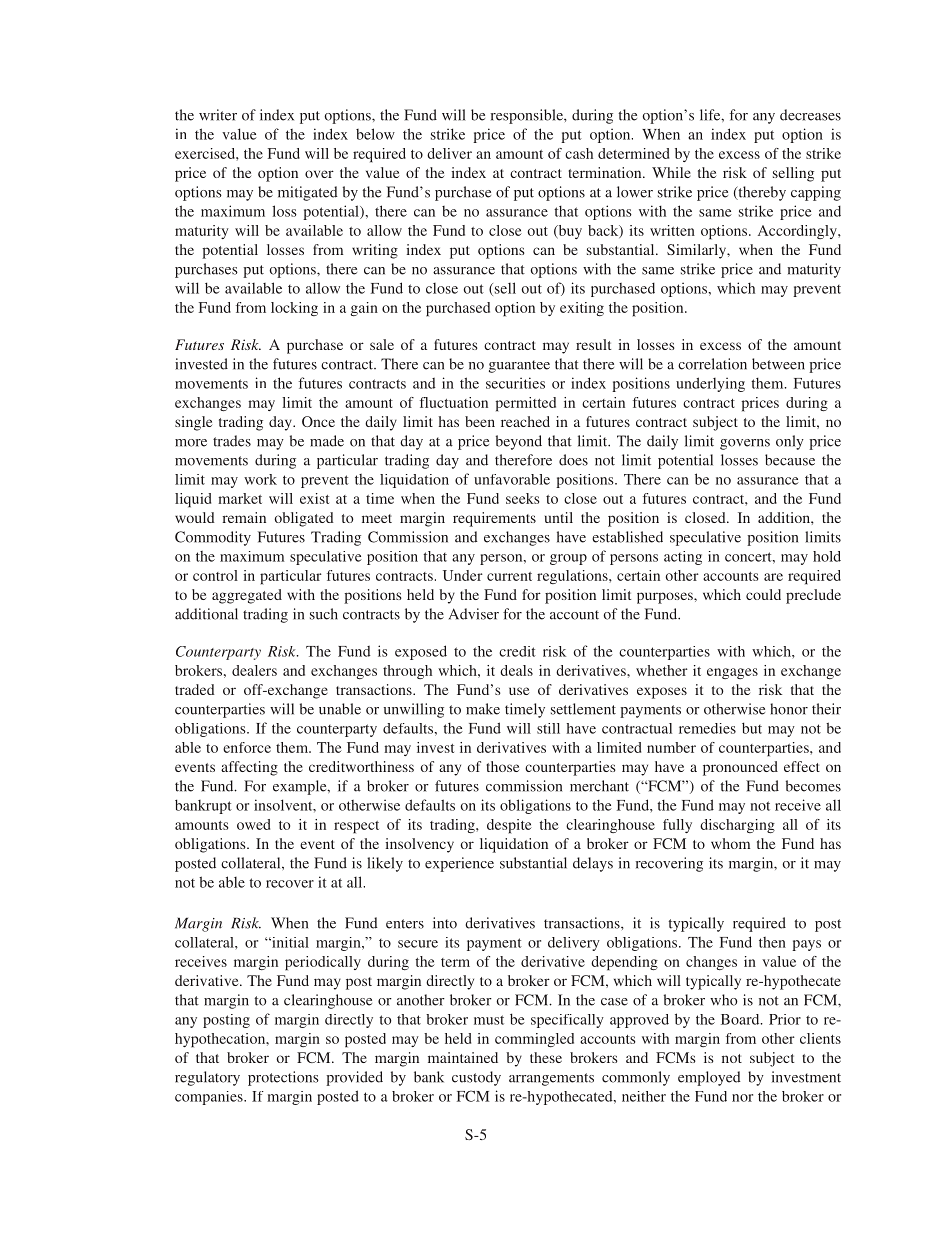 This image has width=952, height=1241. What do you see at coordinates (810, 115) in the image?
I see `decreases` at bounding box center [810, 115].
